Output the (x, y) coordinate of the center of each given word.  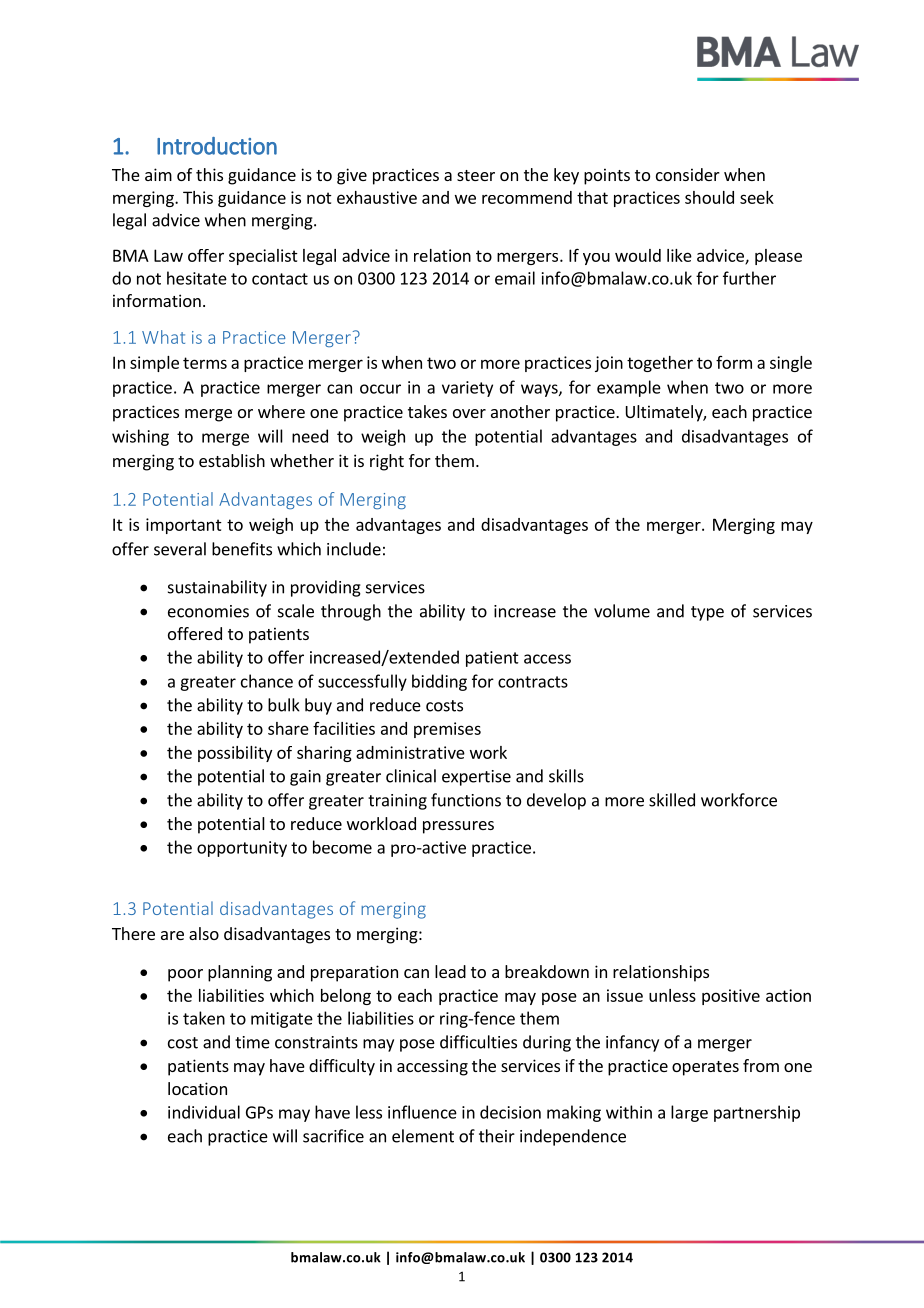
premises (447, 730)
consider (688, 174)
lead (450, 971)
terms (205, 363)
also (204, 933)
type (707, 613)
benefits (242, 549)
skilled (672, 800)
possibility (235, 754)
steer (476, 175)
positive (731, 997)
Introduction (217, 146)
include (354, 549)
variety (467, 389)
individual (204, 1112)
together (660, 364)
